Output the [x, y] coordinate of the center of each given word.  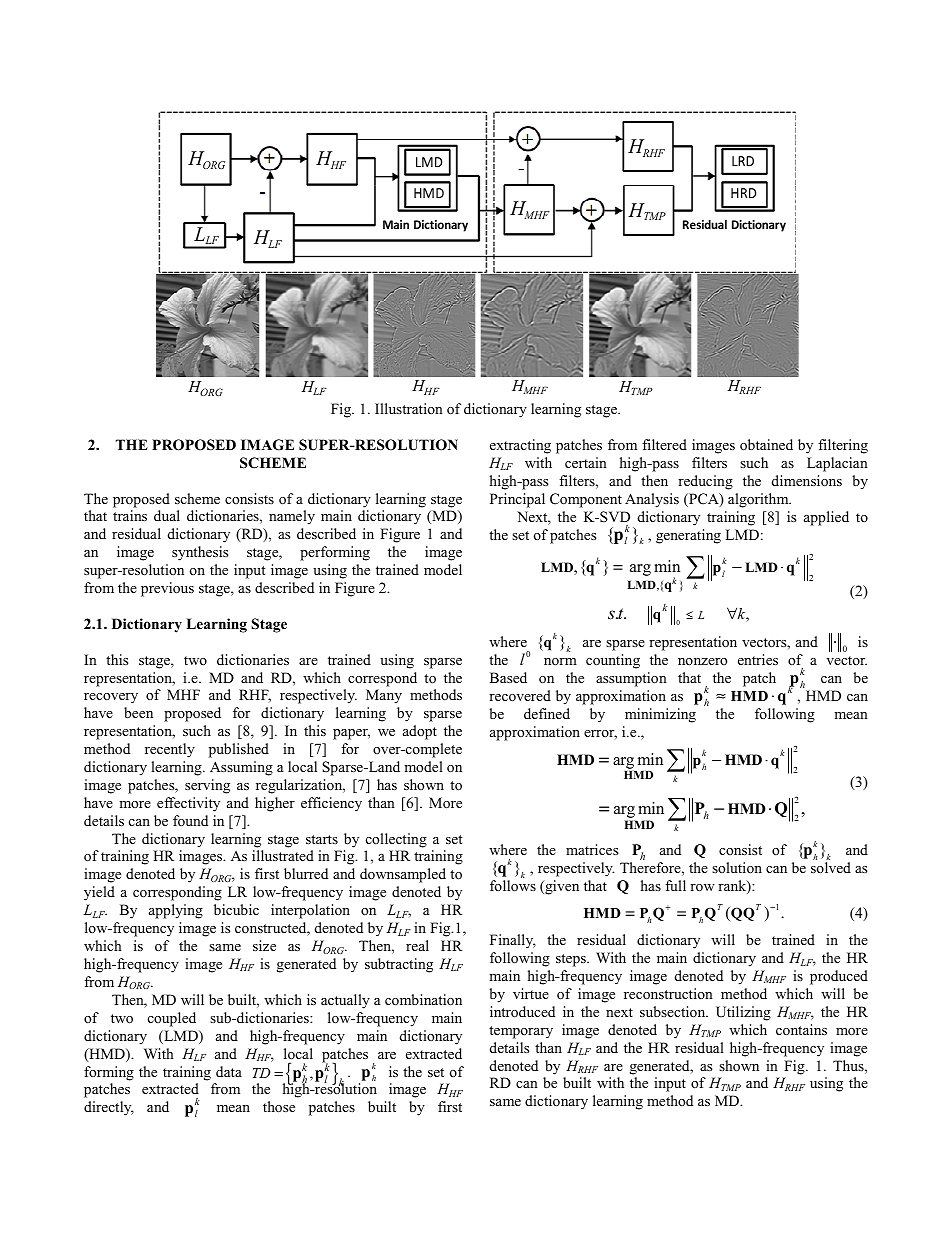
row [702, 887]
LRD [743, 161]
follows [513, 885]
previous [167, 589]
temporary [521, 1032]
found [190, 820]
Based [508, 677]
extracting [520, 446]
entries [758, 659]
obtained [766, 444]
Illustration [409, 408]
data [229, 1071]
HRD [743, 193]
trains [130, 515]
